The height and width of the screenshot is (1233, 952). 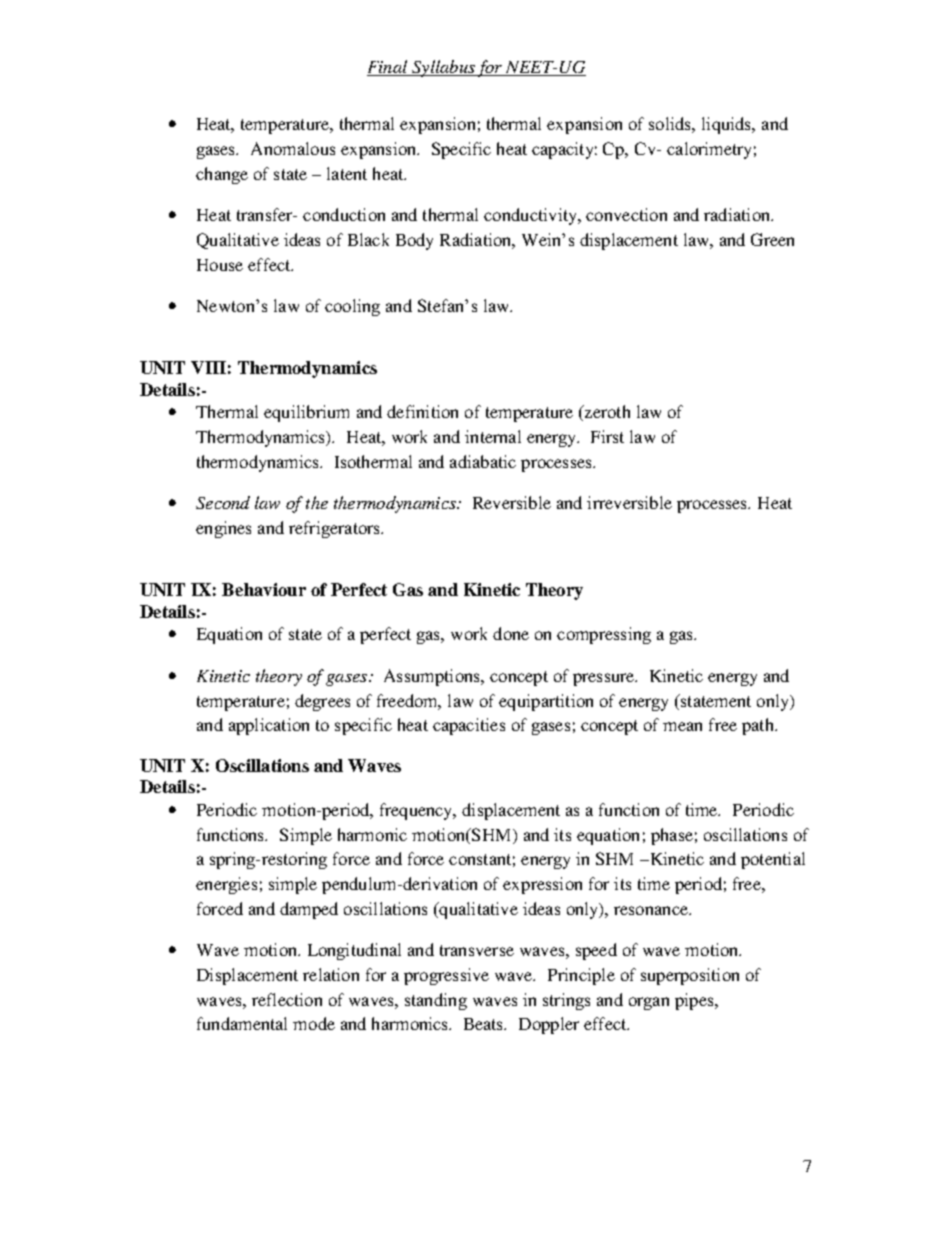 What do you see at coordinates (485, 1024) in the screenshot?
I see `Beats` at bounding box center [485, 1024].
